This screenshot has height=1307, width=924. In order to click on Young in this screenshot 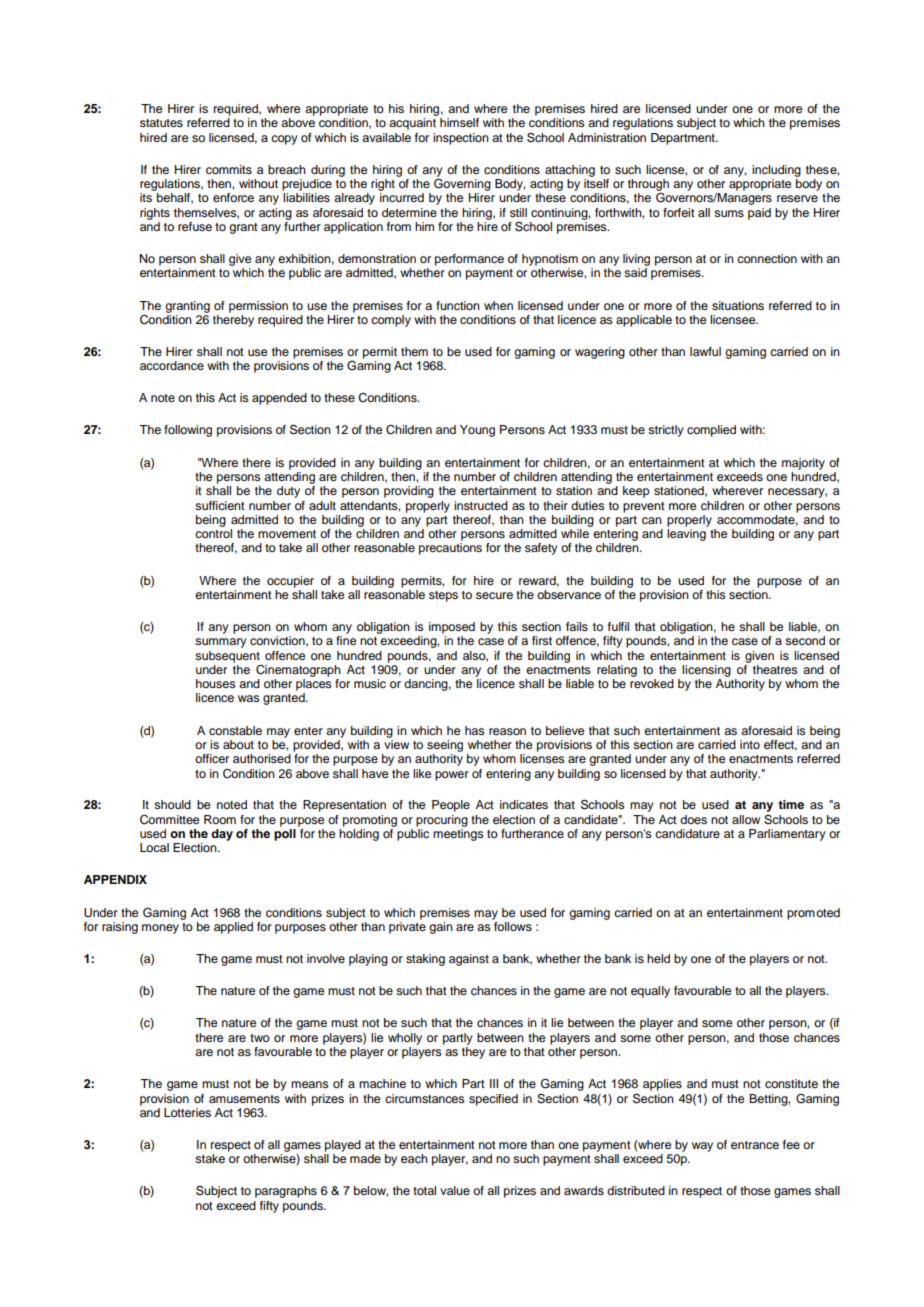, I will do `click(477, 431)`.
